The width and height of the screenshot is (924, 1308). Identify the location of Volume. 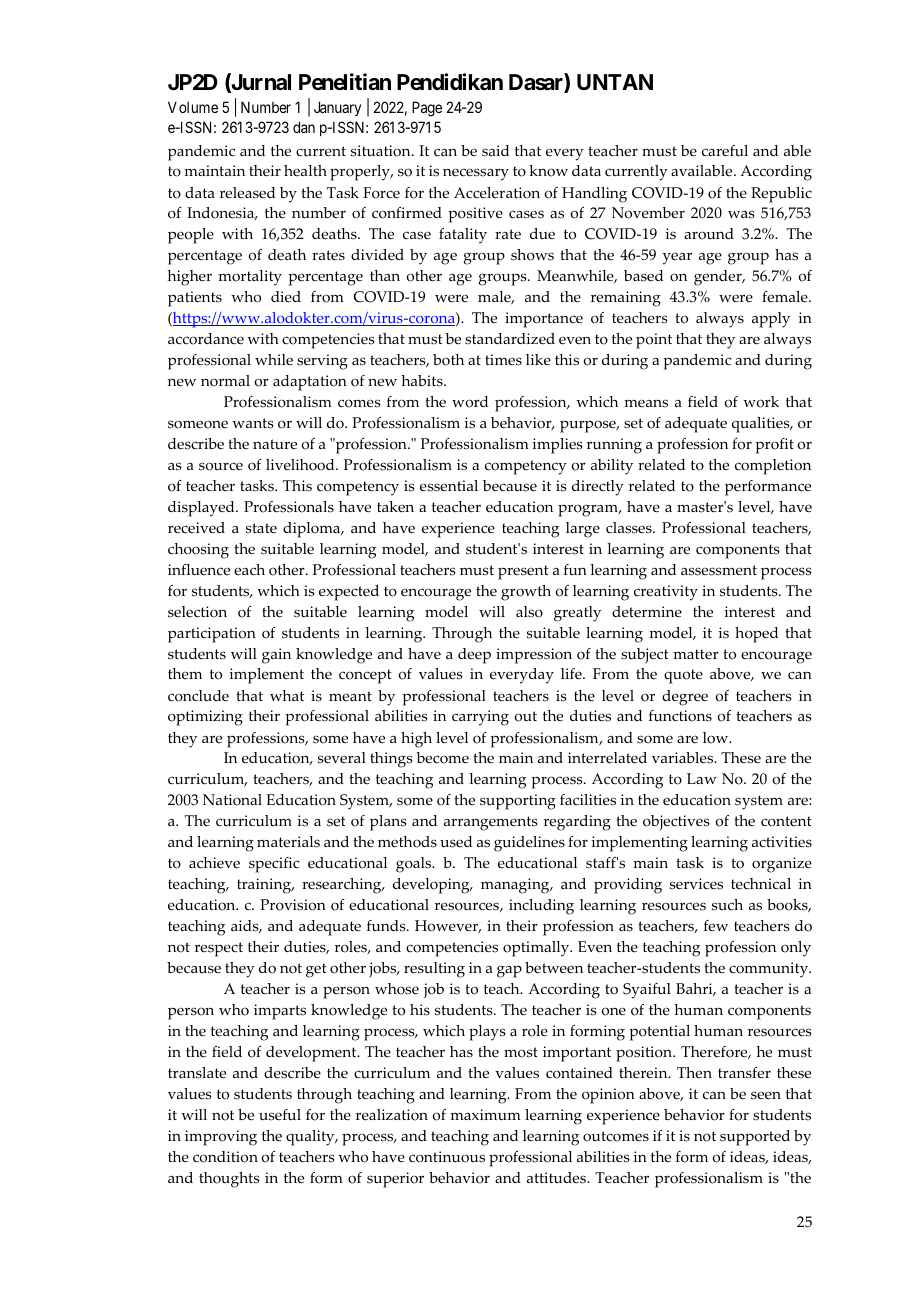
(193, 107).
